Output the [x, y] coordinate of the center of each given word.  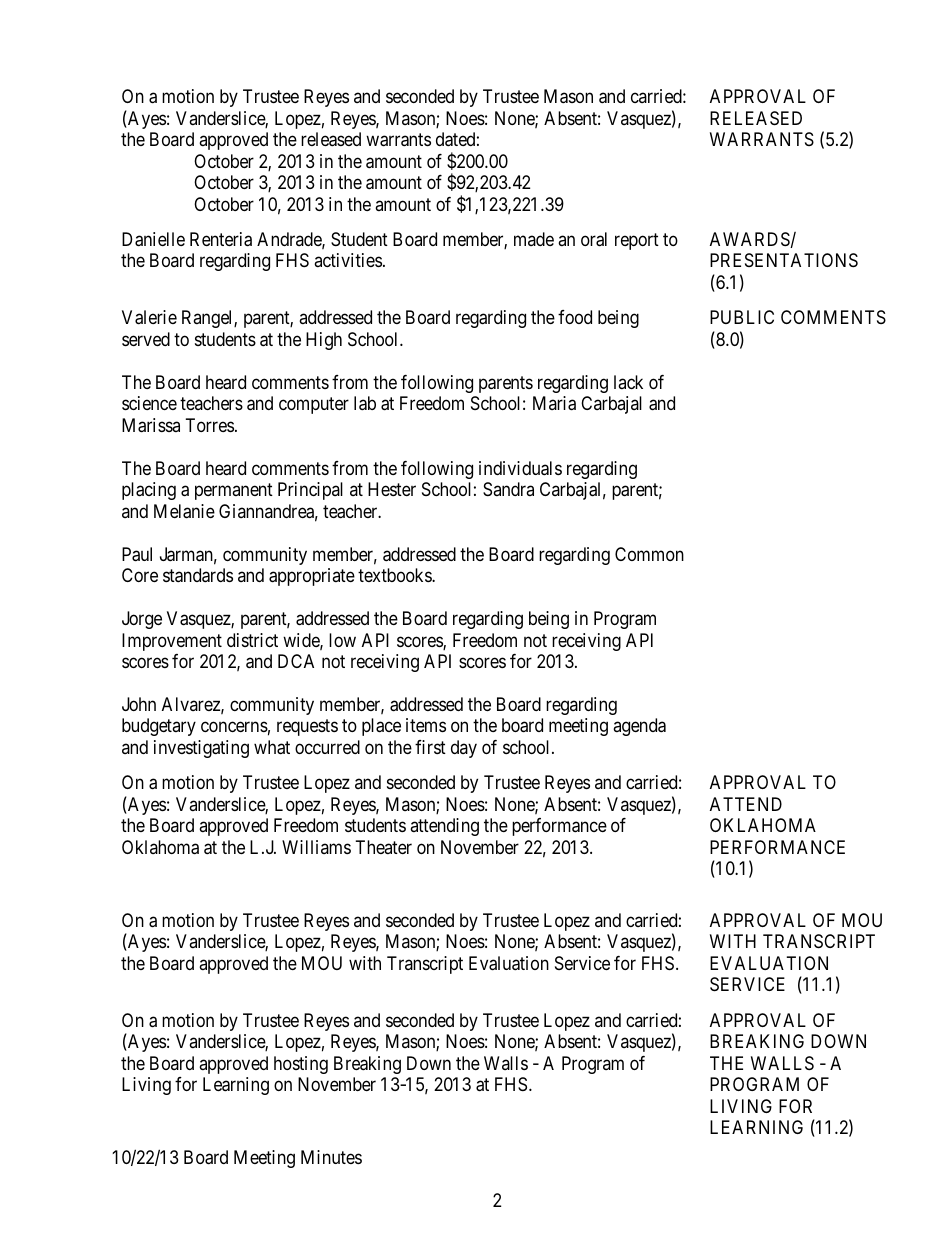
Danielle [153, 239]
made [534, 239]
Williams [316, 847]
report [637, 241]
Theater [384, 847]
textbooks [395, 575]
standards [198, 575]
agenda [639, 727]
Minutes [331, 1157]
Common [649, 554]
